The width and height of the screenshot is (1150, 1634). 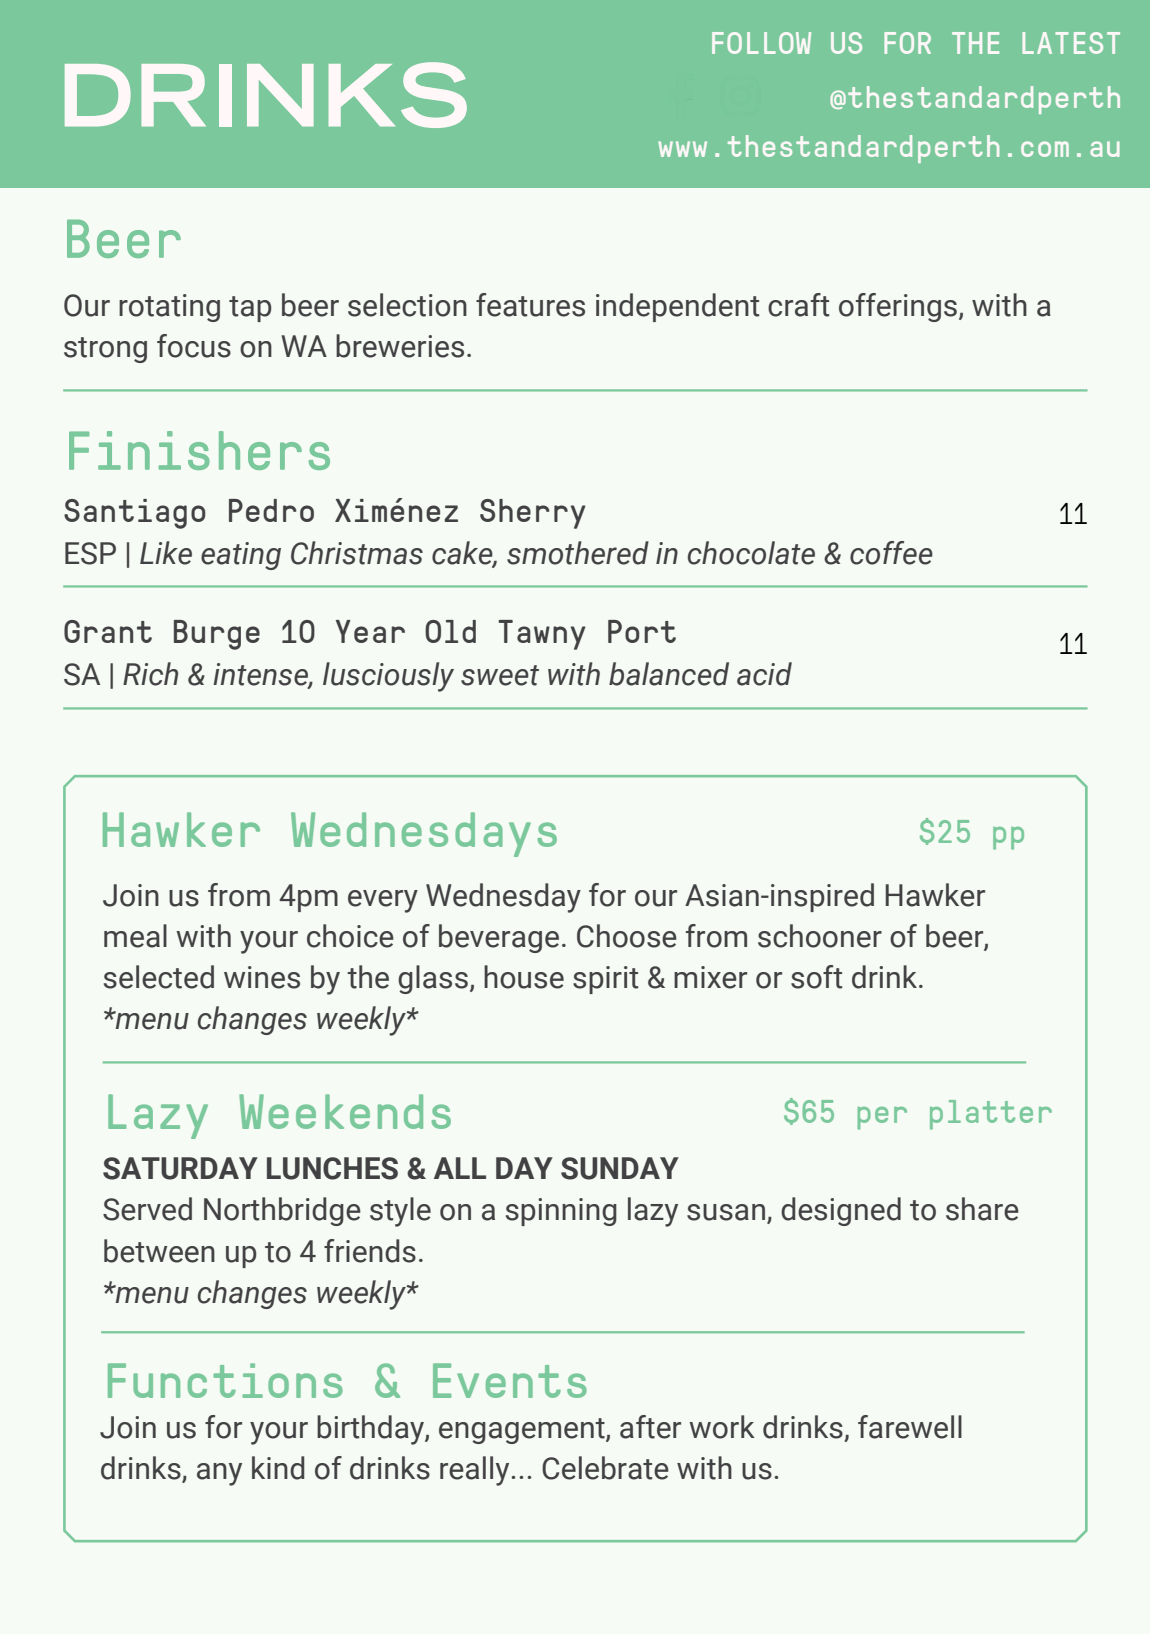 I want to click on Celebrate, so click(x=605, y=1468).
